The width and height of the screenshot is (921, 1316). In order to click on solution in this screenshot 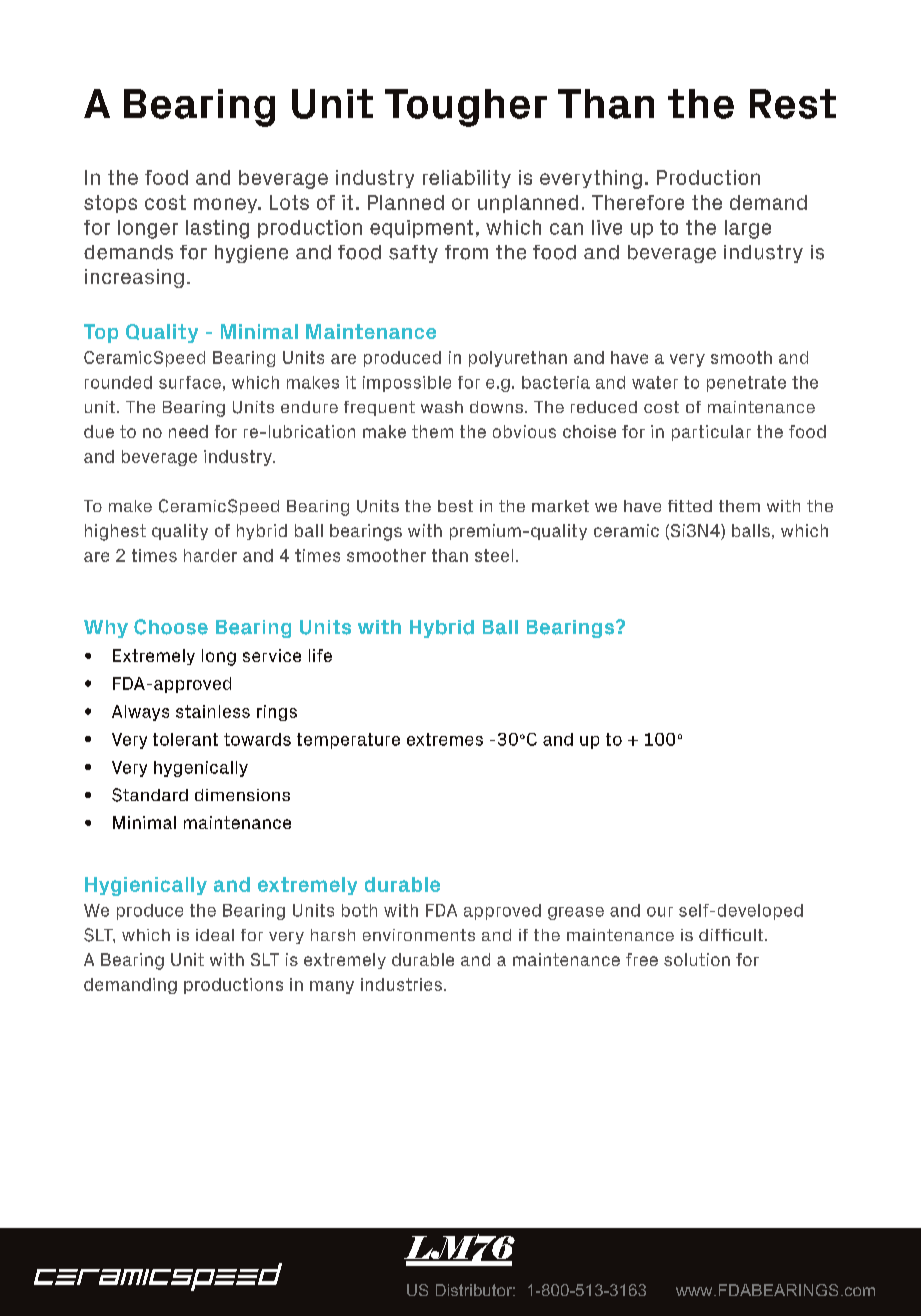, I will do `click(697, 959)`.
